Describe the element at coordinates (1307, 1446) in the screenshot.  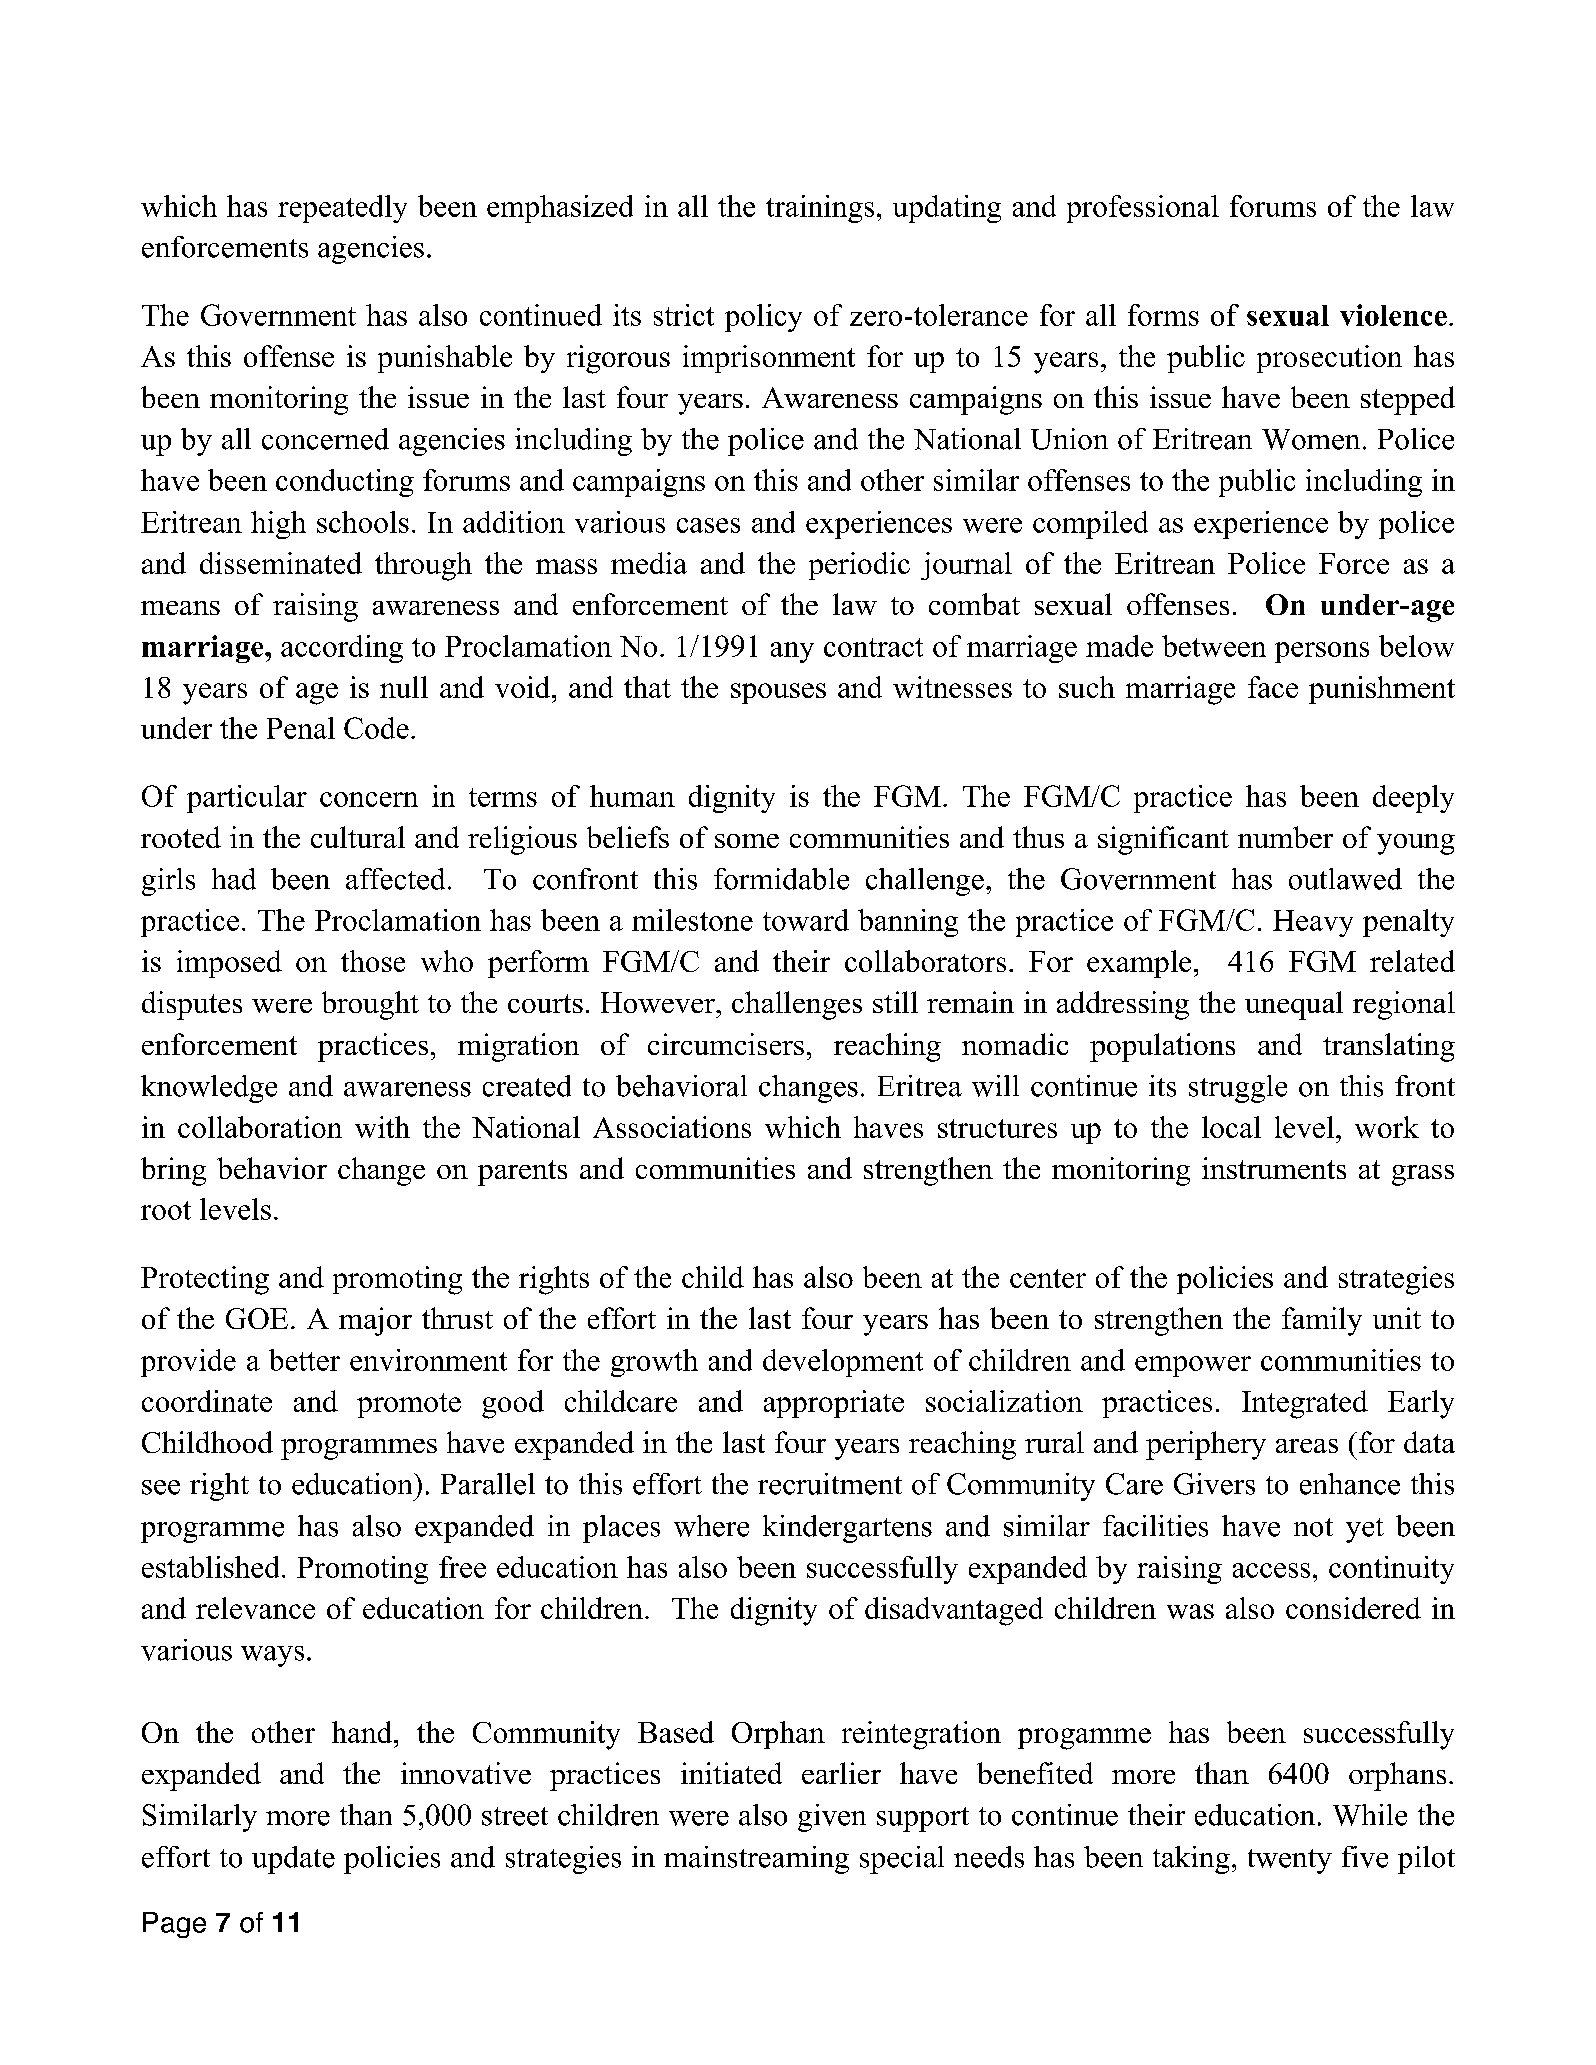
I see `areas` at that location.
